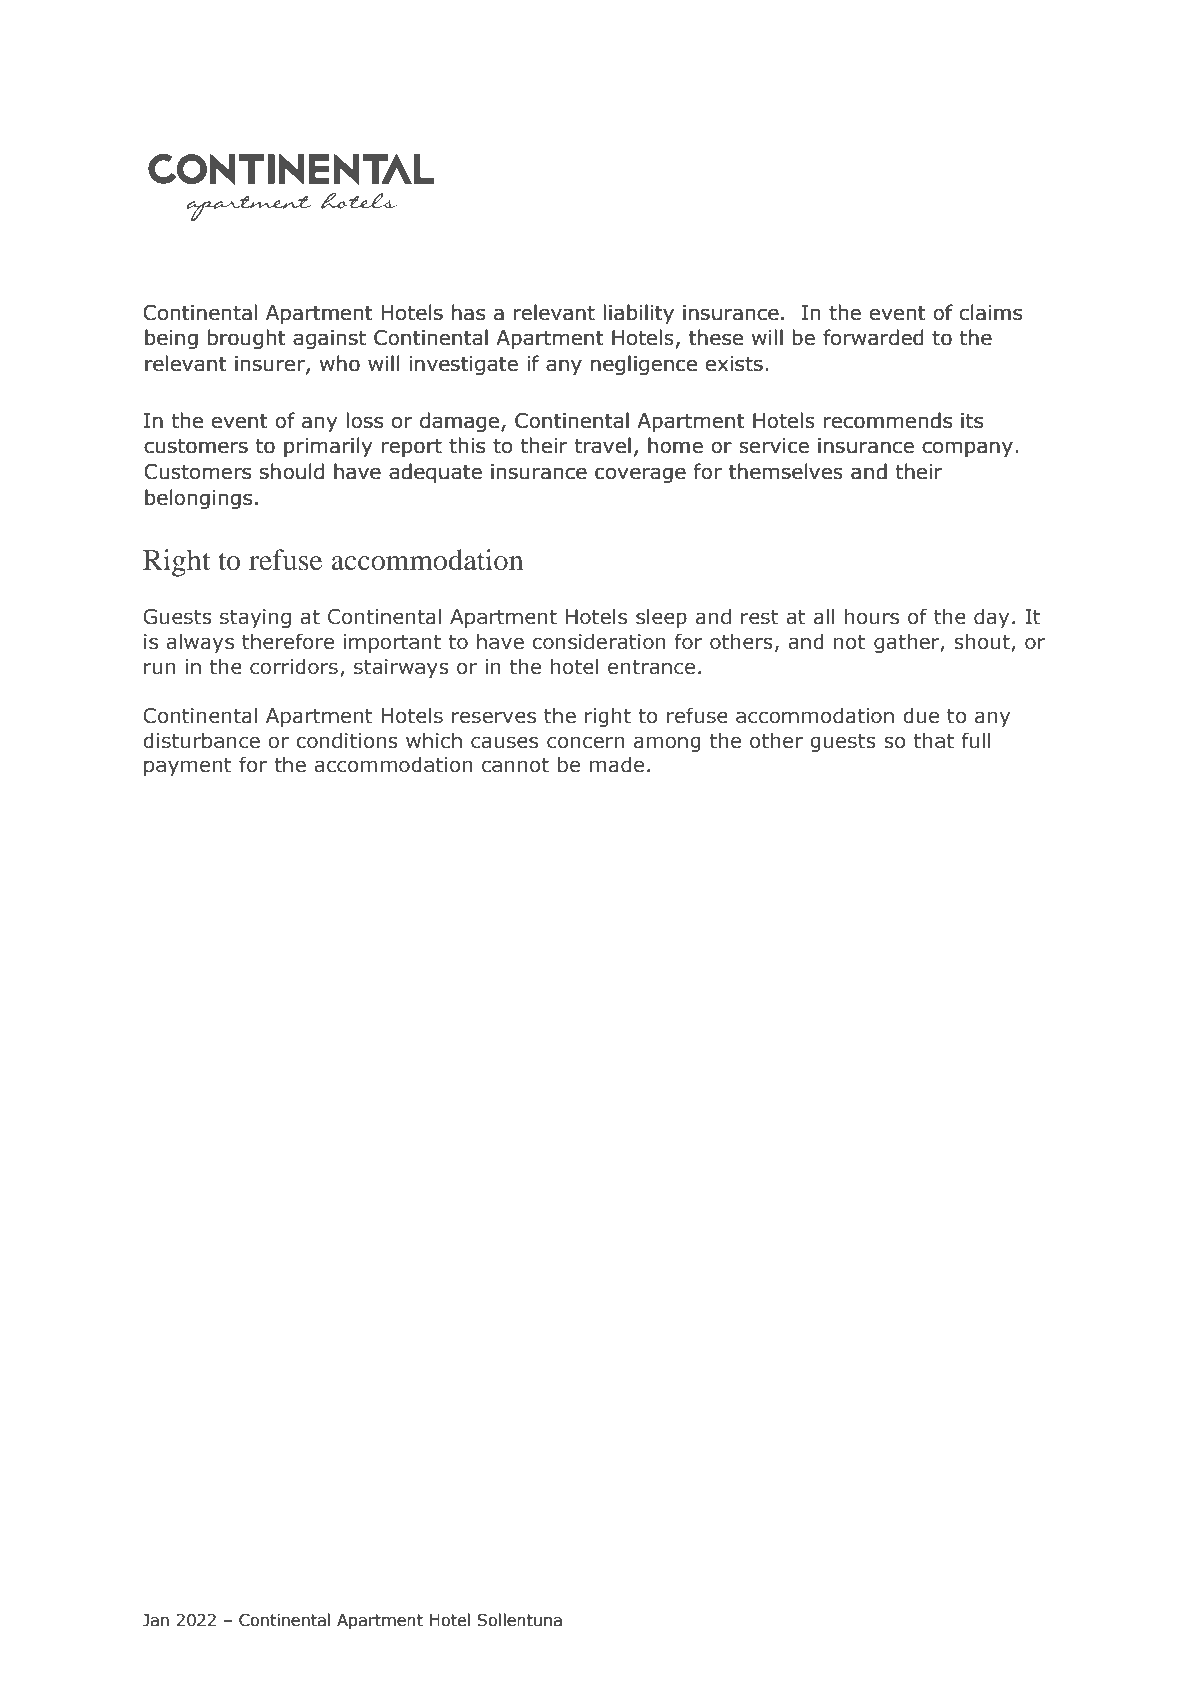  What do you see at coordinates (515, 765) in the screenshot?
I see `cannot` at bounding box center [515, 765].
